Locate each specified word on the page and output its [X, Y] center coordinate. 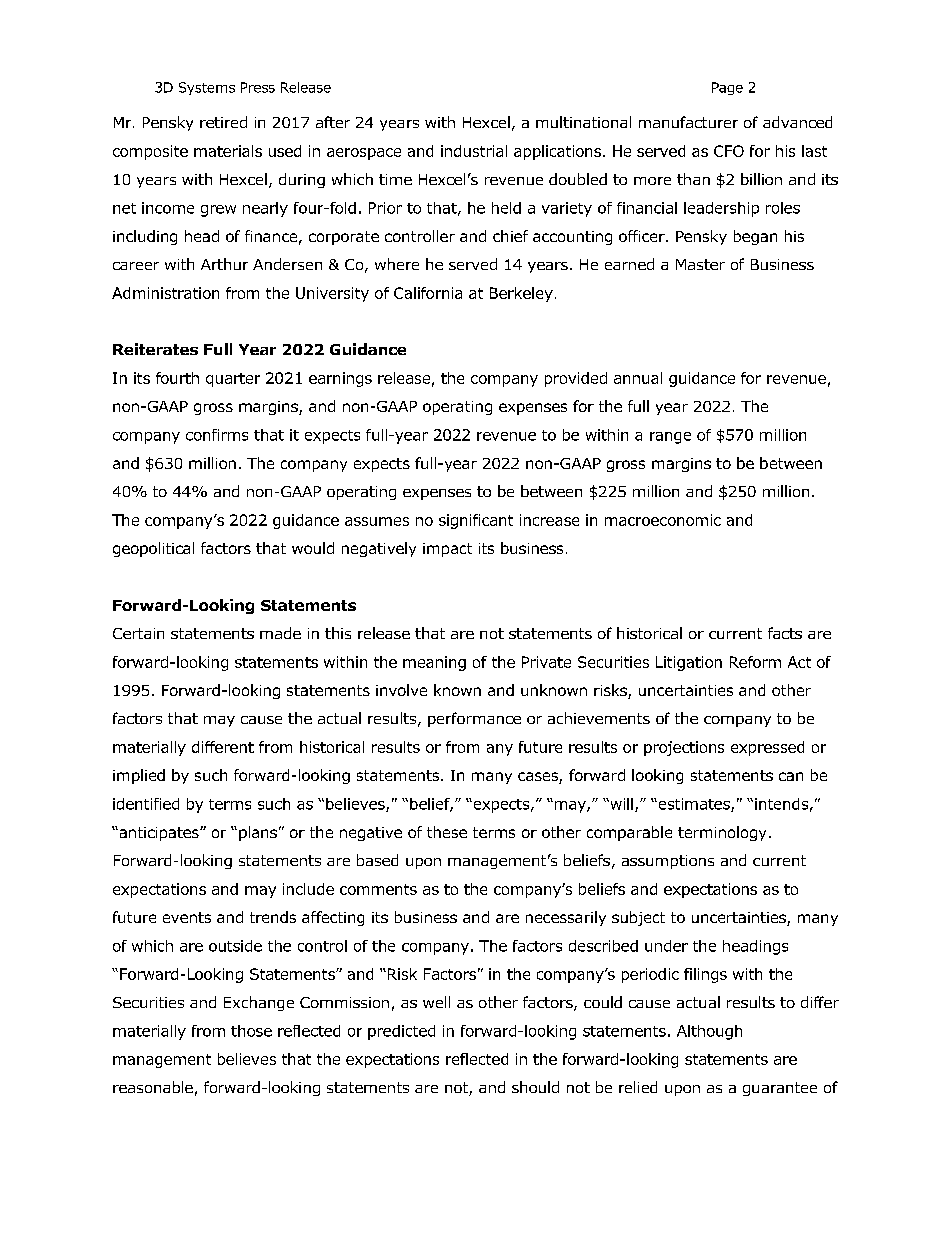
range [670, 438]
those [251, 1031]
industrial [474, 151]
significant [476, 521]
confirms [217, 435]
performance [474, 719]
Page [727, 88]
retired [223, 122]
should [535, 1087]
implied [139, 776]
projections [684, 748]
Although [709, 1032]
